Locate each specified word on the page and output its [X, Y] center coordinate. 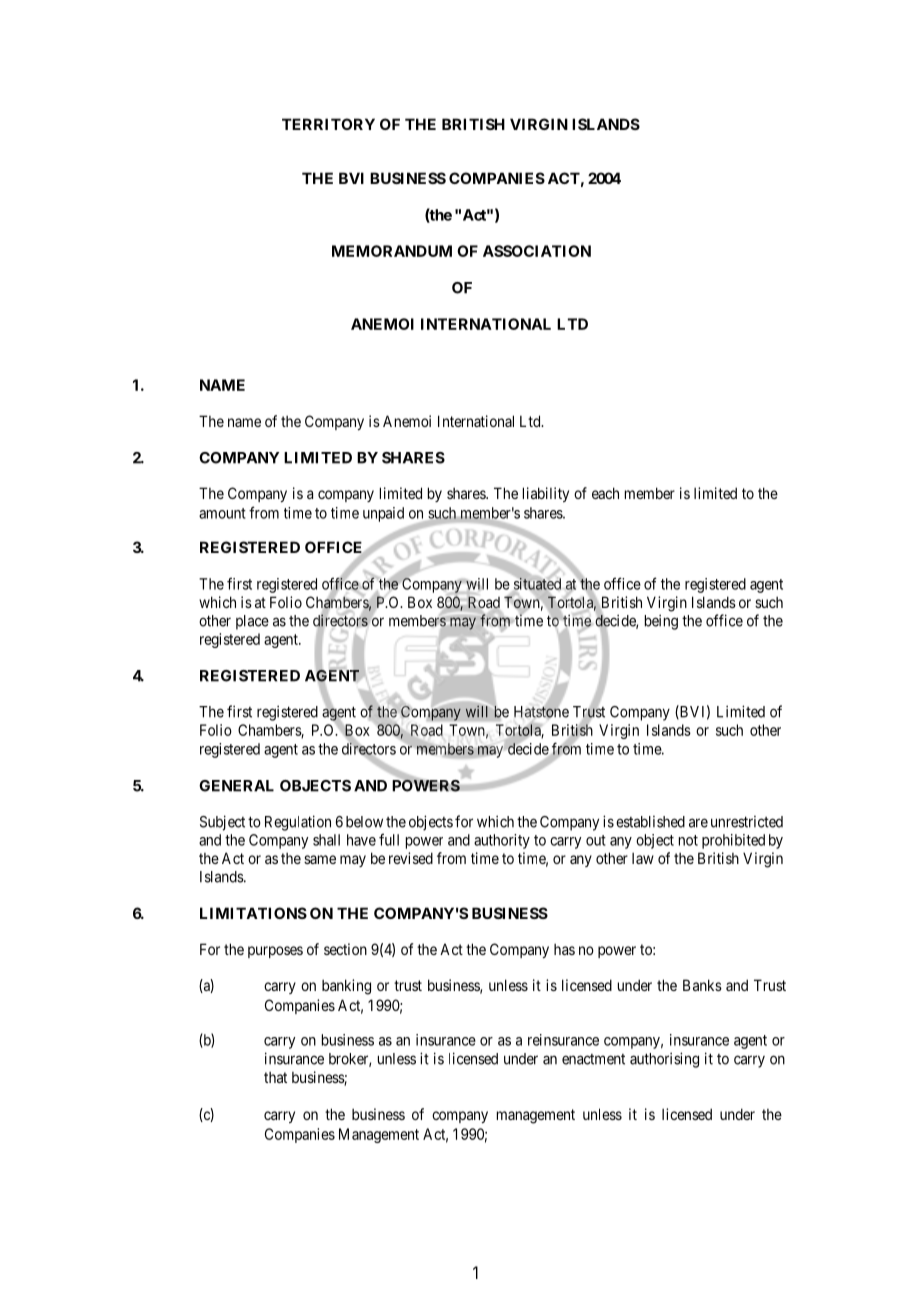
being [661, 622]
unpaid [383, 514]
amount [222, 513]
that [275, 1077]
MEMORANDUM [392, 251]
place [252, 622]
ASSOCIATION [537, 251]
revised [411, 858]
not [688, 840]
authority [502, 841]
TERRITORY [328, 124]
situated [537, 584]
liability [546, 494]
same [320, 859]
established [650, 822]
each [605, 493]
